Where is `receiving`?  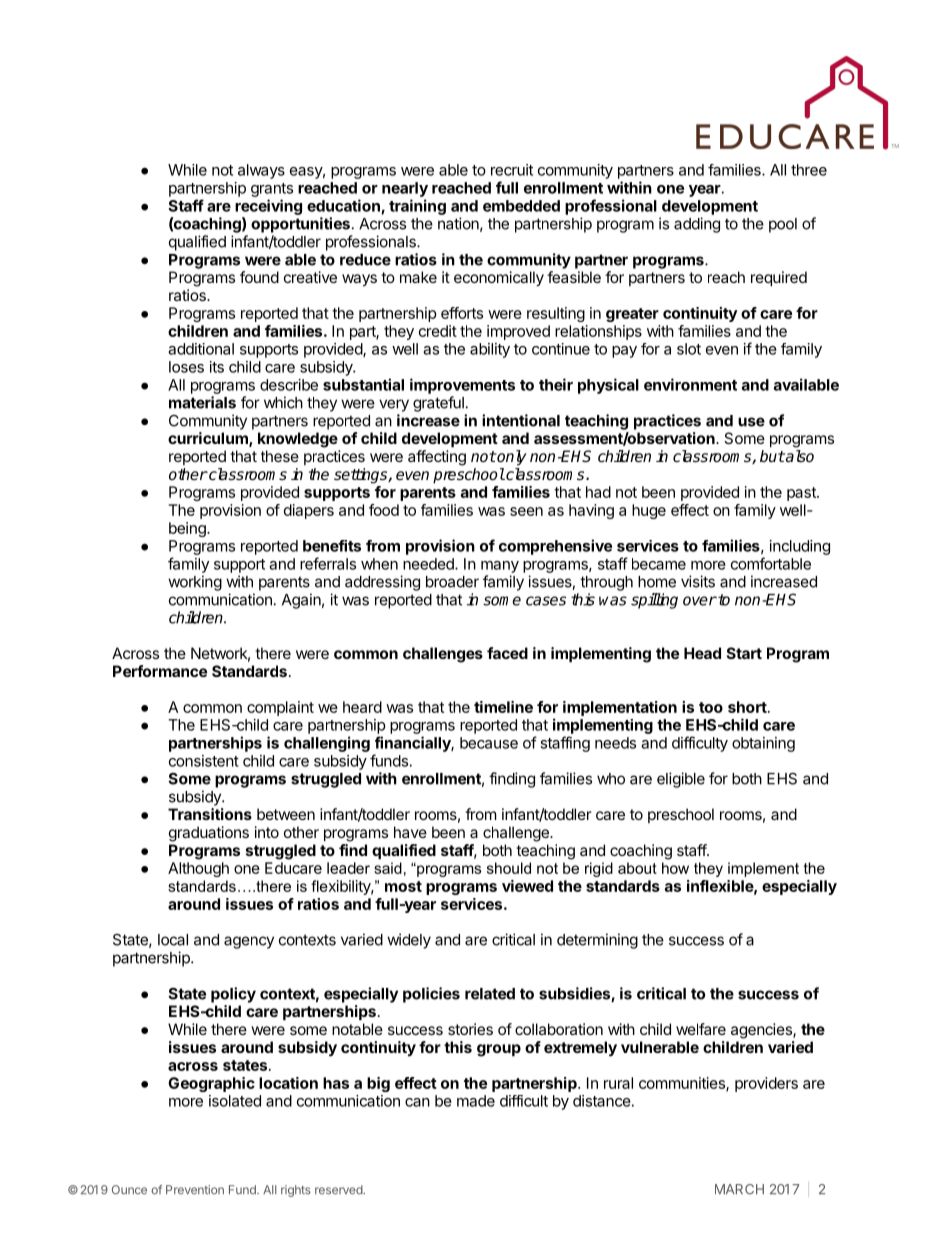 receiving is located at coordinates (268, 207).
